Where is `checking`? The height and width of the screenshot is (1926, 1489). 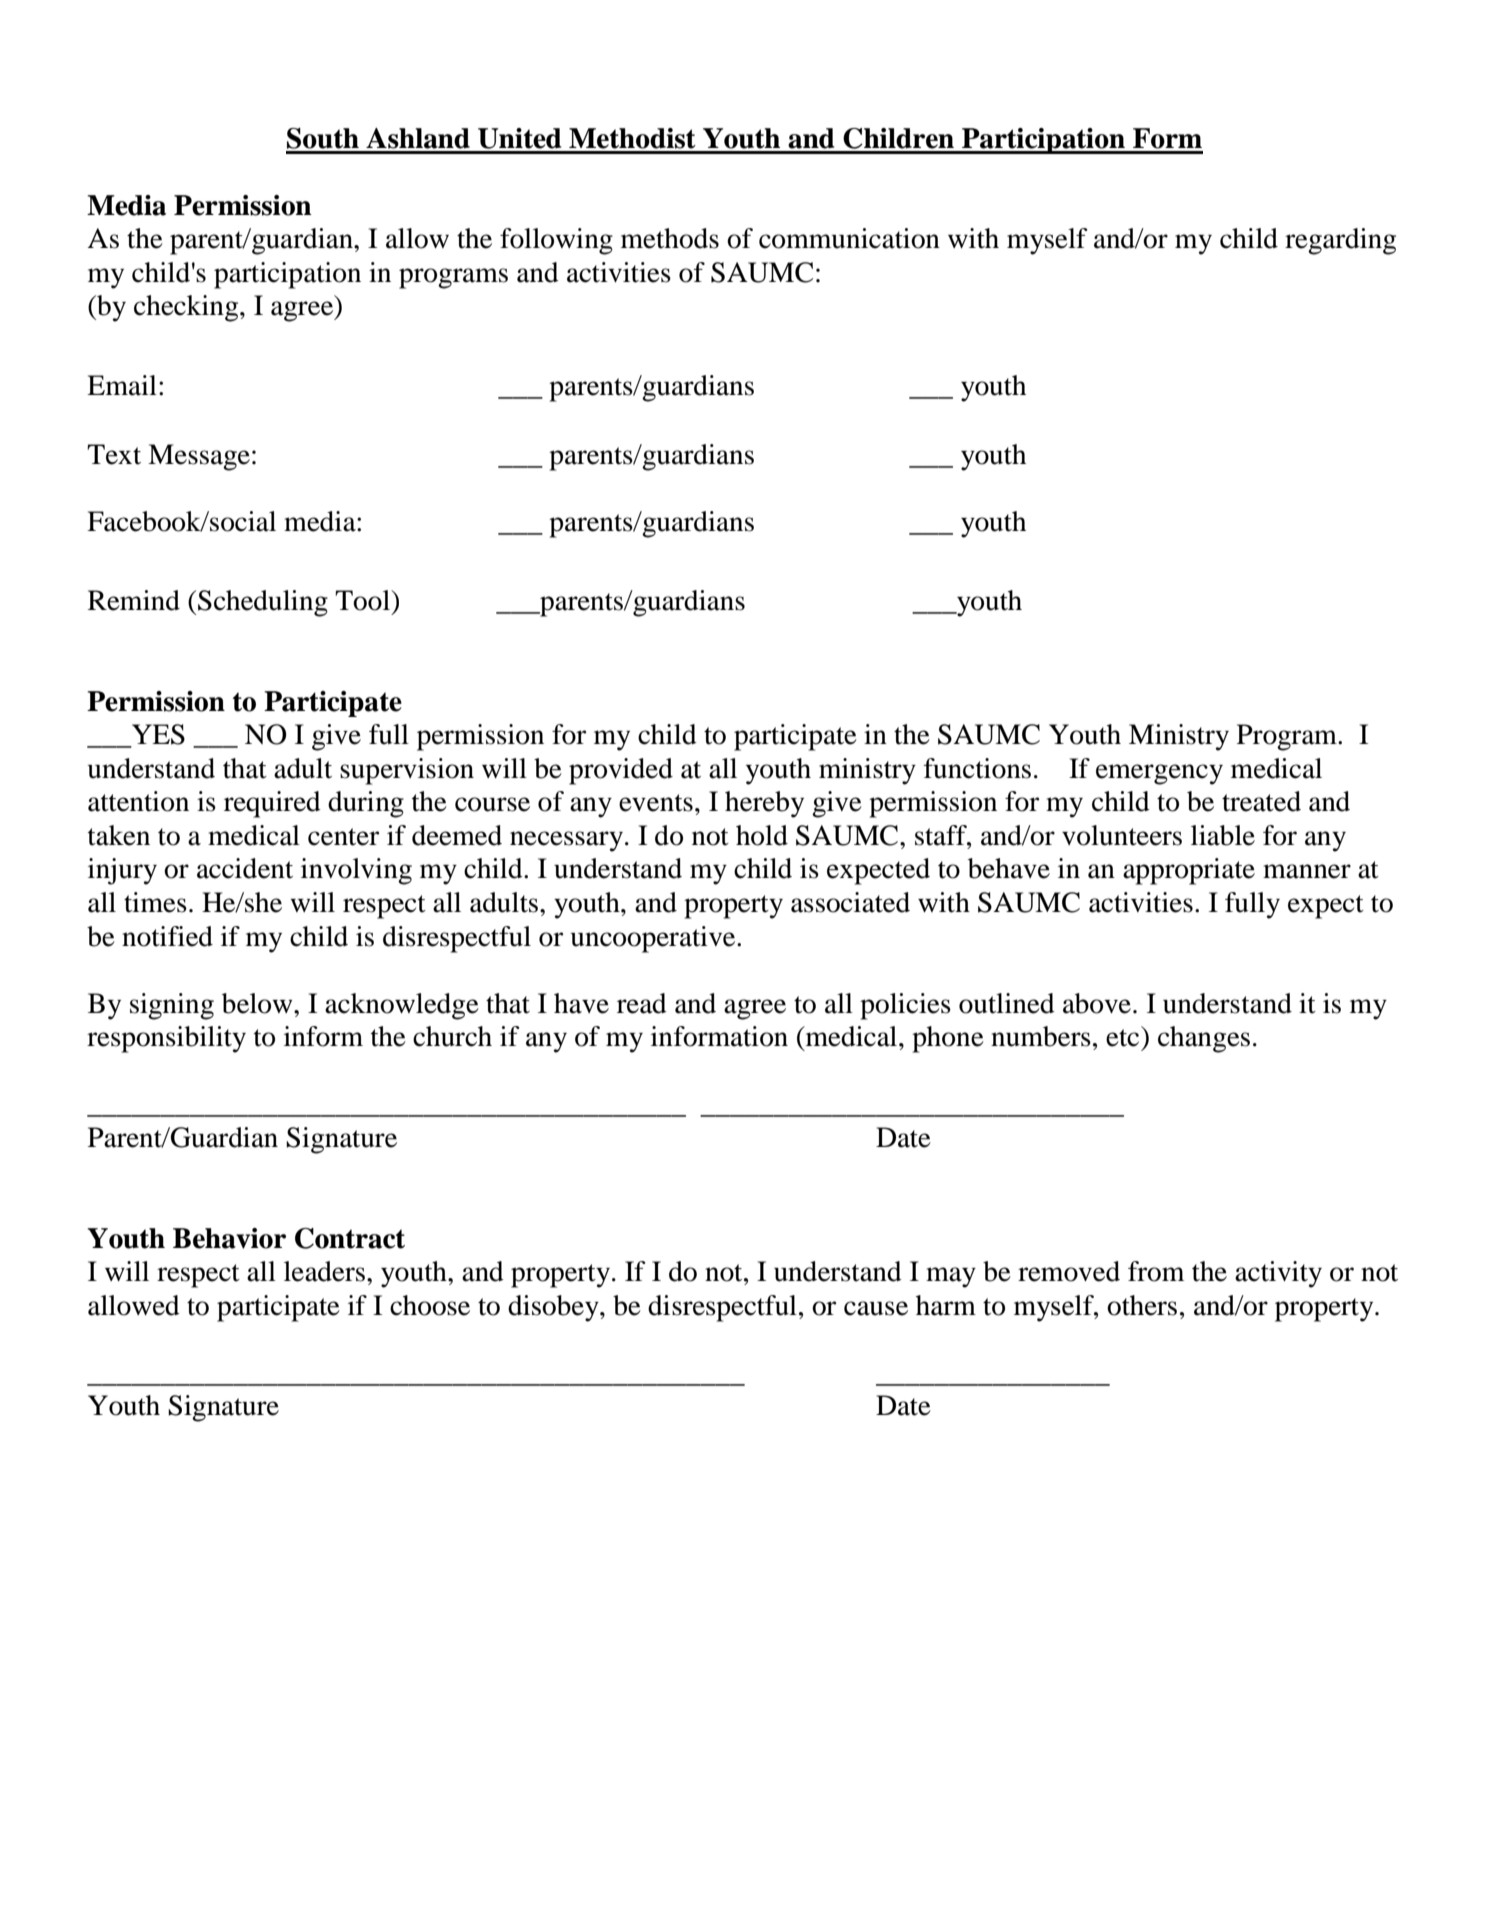
checking is located at coordinates (187, 308).
